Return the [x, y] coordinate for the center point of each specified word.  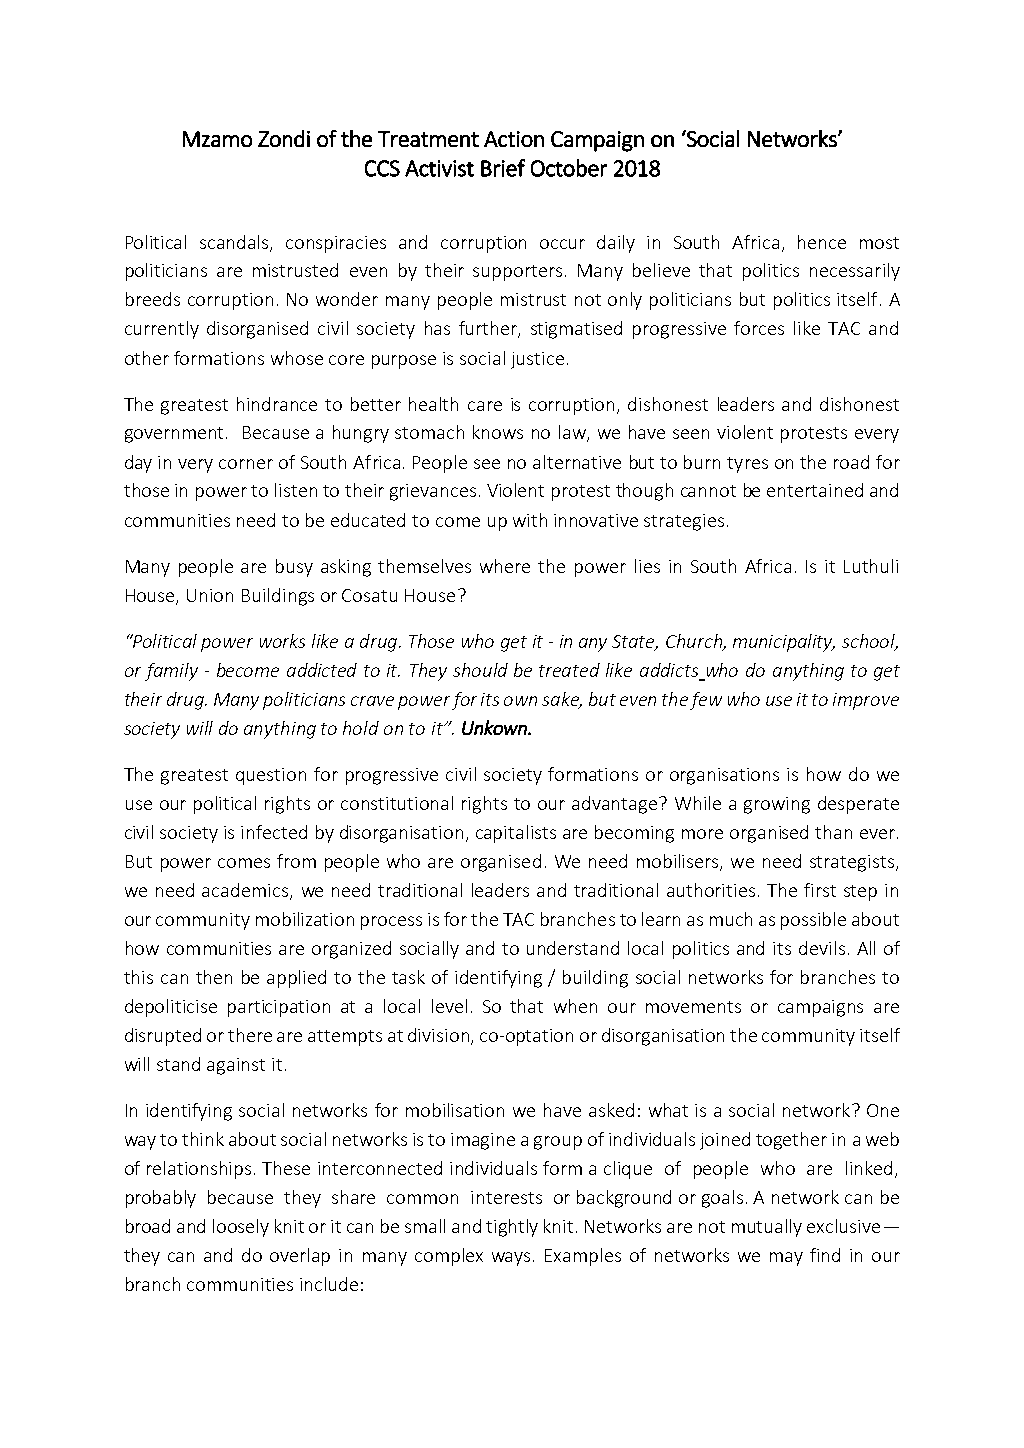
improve [866, 701]
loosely [241, 1228]
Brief [503, 168]
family [171, 672]
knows [498, 432]
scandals [235, 243]
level [449, 1006]
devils [822, 948]
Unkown [495, 727]
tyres [747, 465]
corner [246, 464]
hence [822, 242]
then [214, 977]
